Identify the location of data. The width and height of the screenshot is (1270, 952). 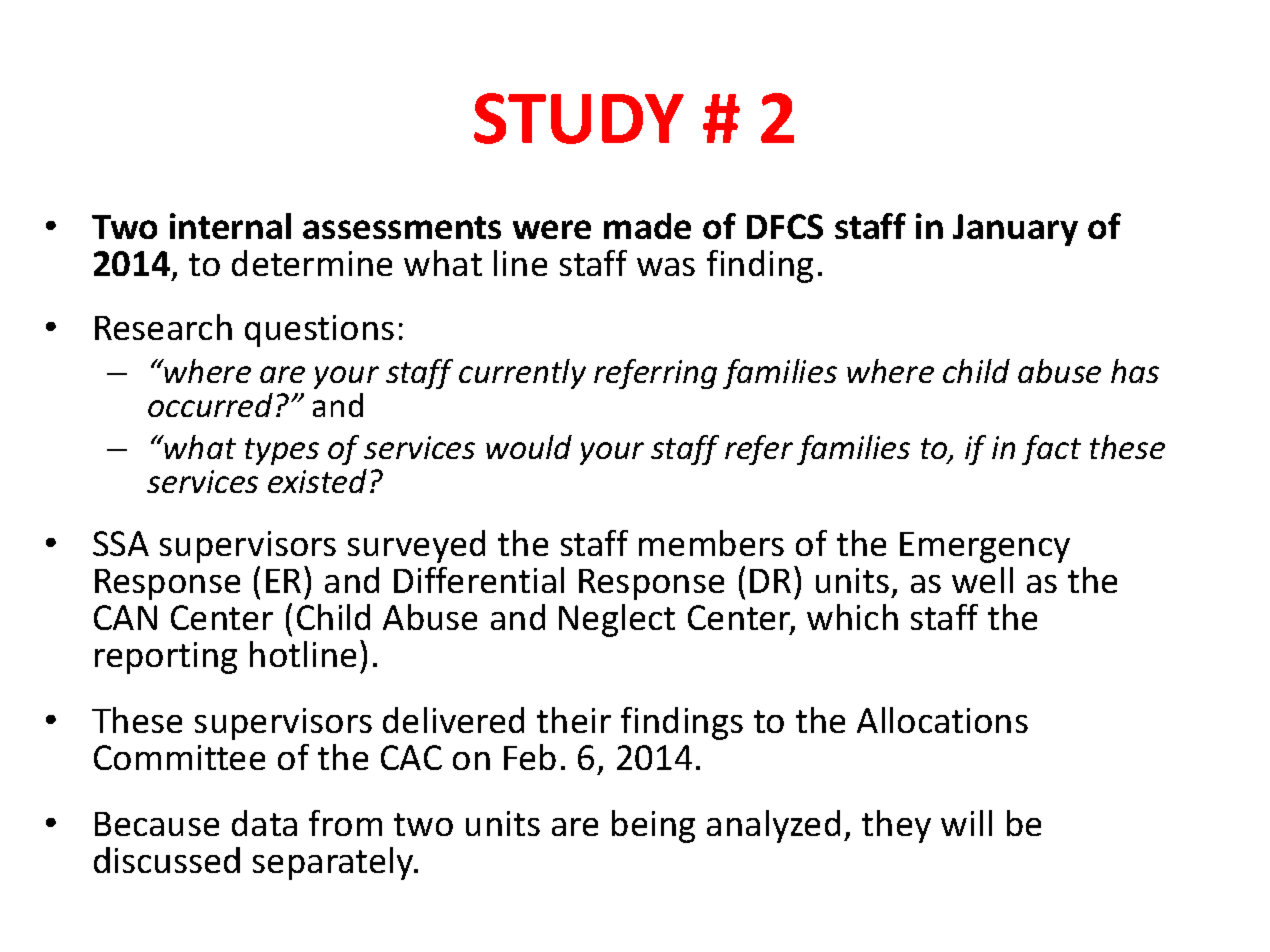
(264, 823).
